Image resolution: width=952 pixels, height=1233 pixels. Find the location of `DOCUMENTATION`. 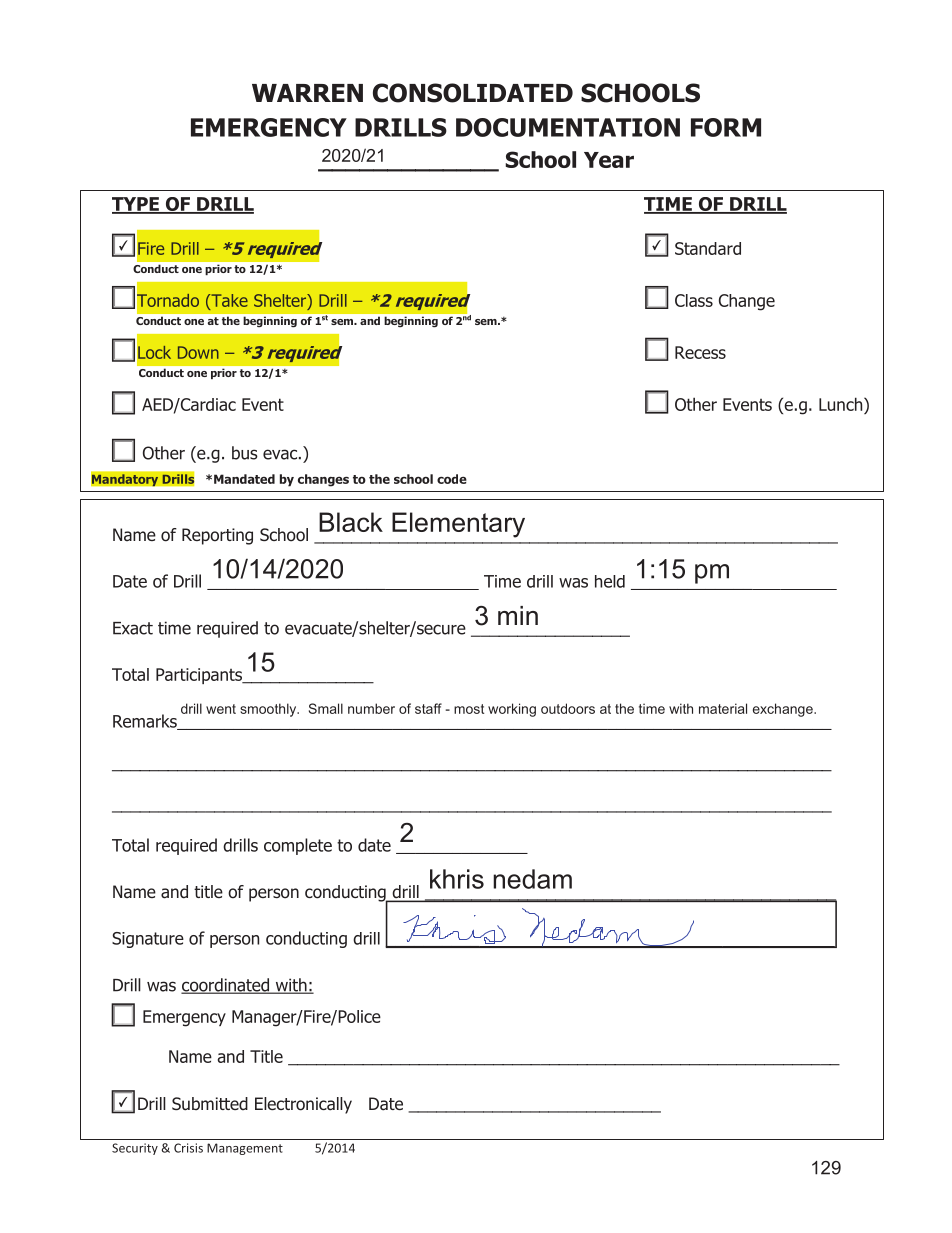

DOCUMENTATION is located at coordinates (568, 127).
